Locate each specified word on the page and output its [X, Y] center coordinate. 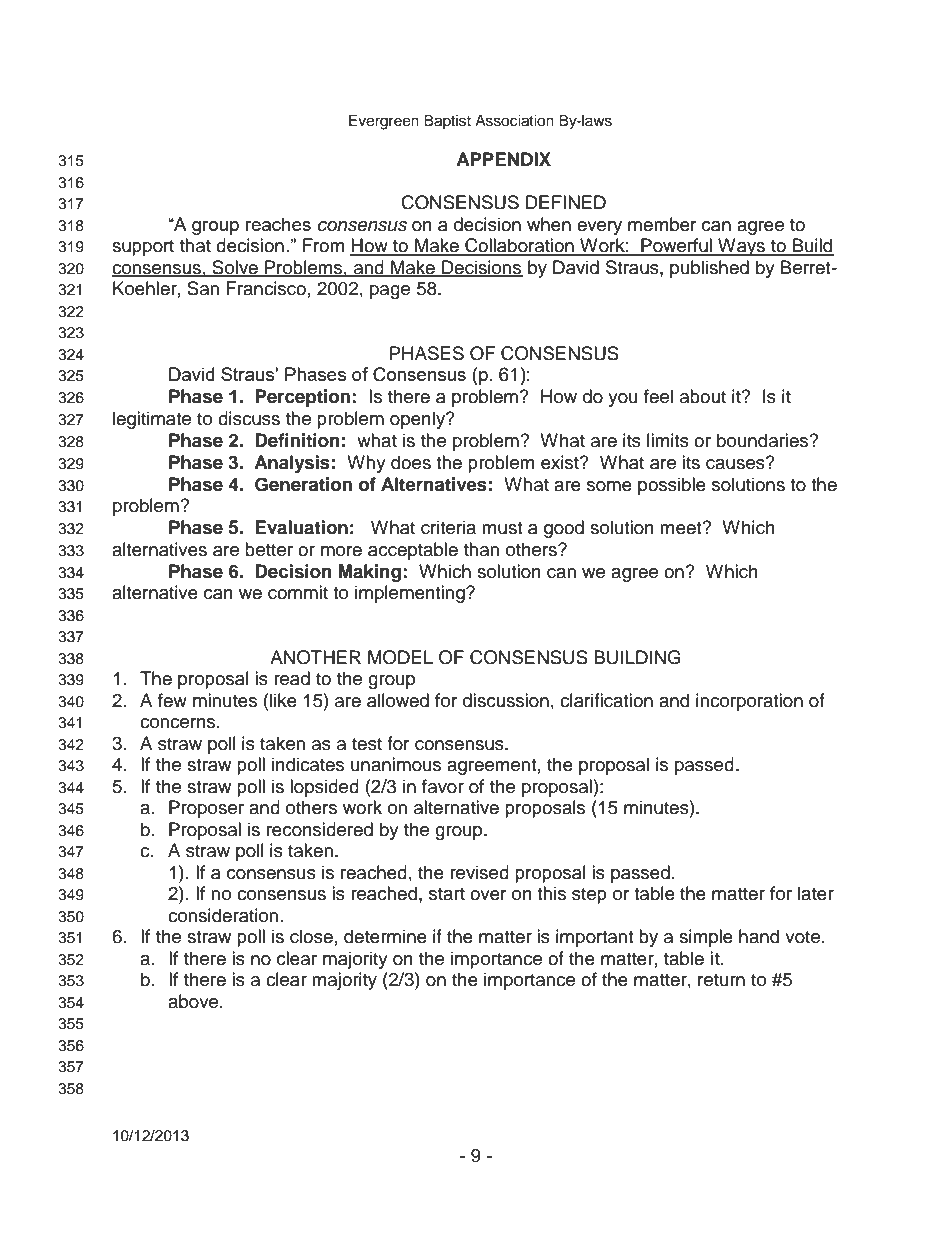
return [721, 980]
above [194, 1001]
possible [672, 486]
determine [385, 936]
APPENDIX [503, 159]
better [269, 549]
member [662, 224]
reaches [278, 224]
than [481, 549]
